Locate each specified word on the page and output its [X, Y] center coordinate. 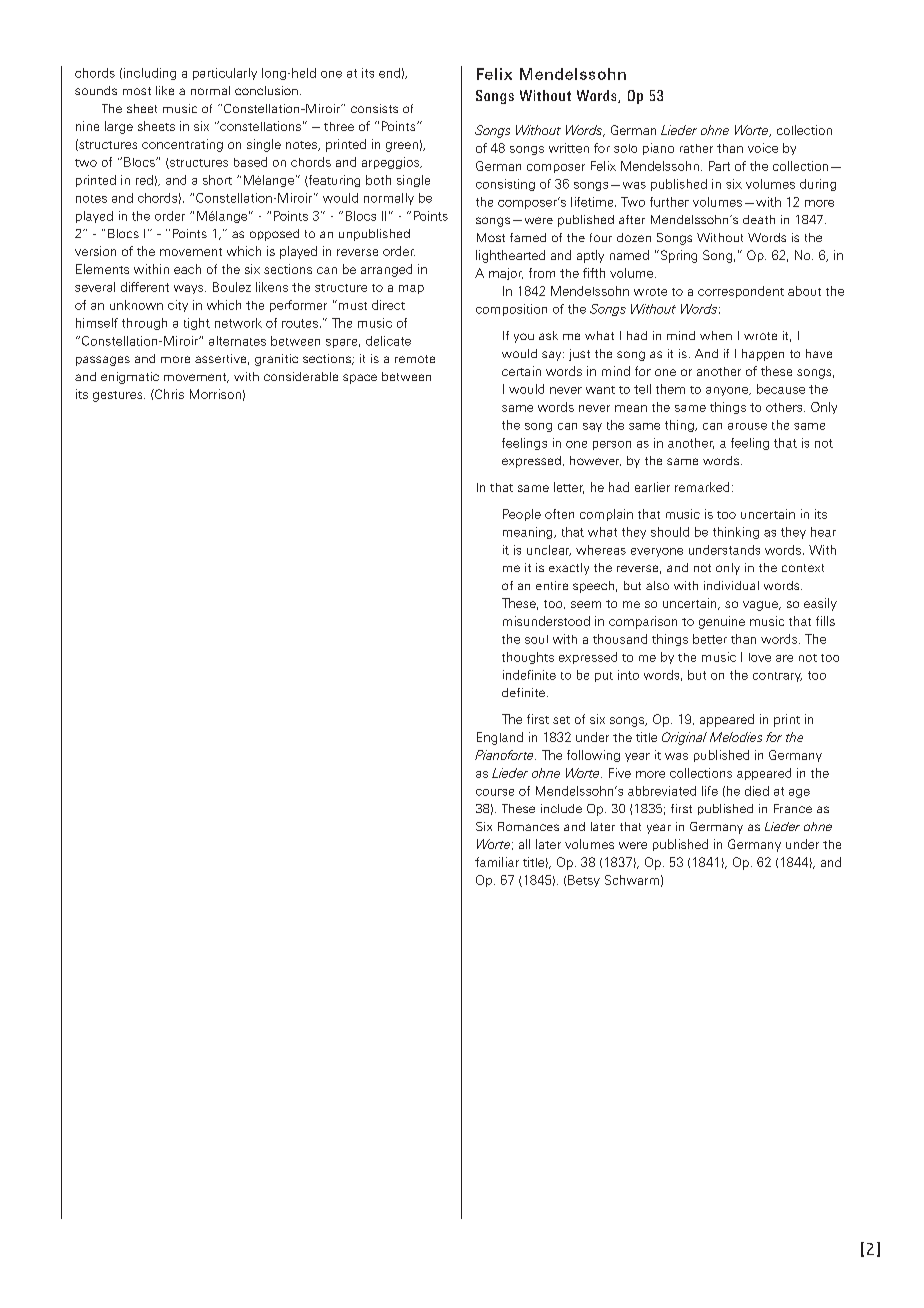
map [411, 289]
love [760, 657]
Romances [528, 826]
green [402, 147]
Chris [168, 394]
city [178, 306]
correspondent [741, 292]
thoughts [528, 658]
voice [763, 148]
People [522, 515]
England [500, 738]
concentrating [182, 145]
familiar [497, 862]
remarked [702, 487]
